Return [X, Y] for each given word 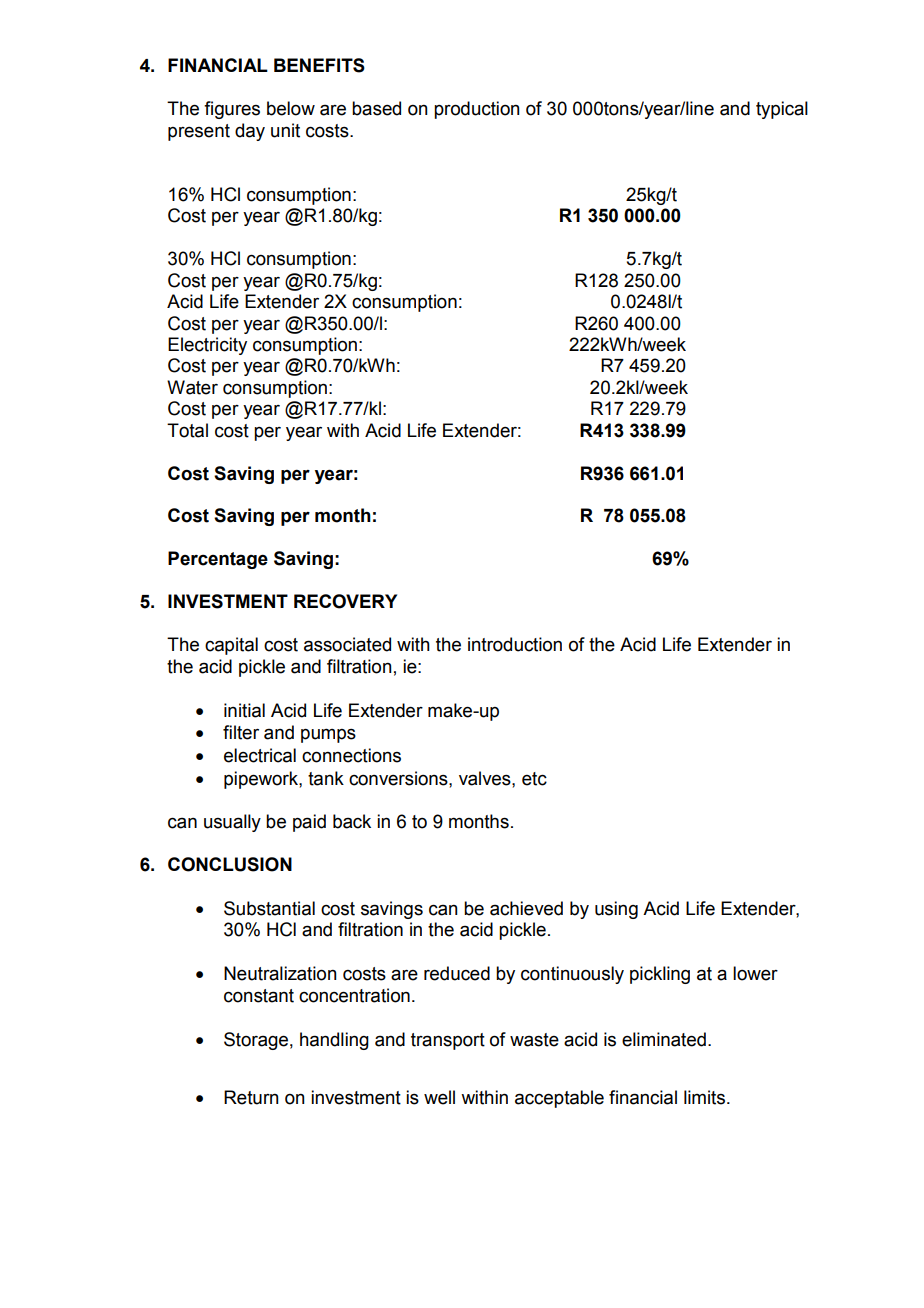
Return [251, 1097]
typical [782, 110]
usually [232, 823]
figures [232, 110]
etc [534, 779]
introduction [515, 644]
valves [486, 778]
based [376, 108]
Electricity [207, 346]
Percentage [218, 560]
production [477, 110]
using [616, 910]
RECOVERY [345, 601]
